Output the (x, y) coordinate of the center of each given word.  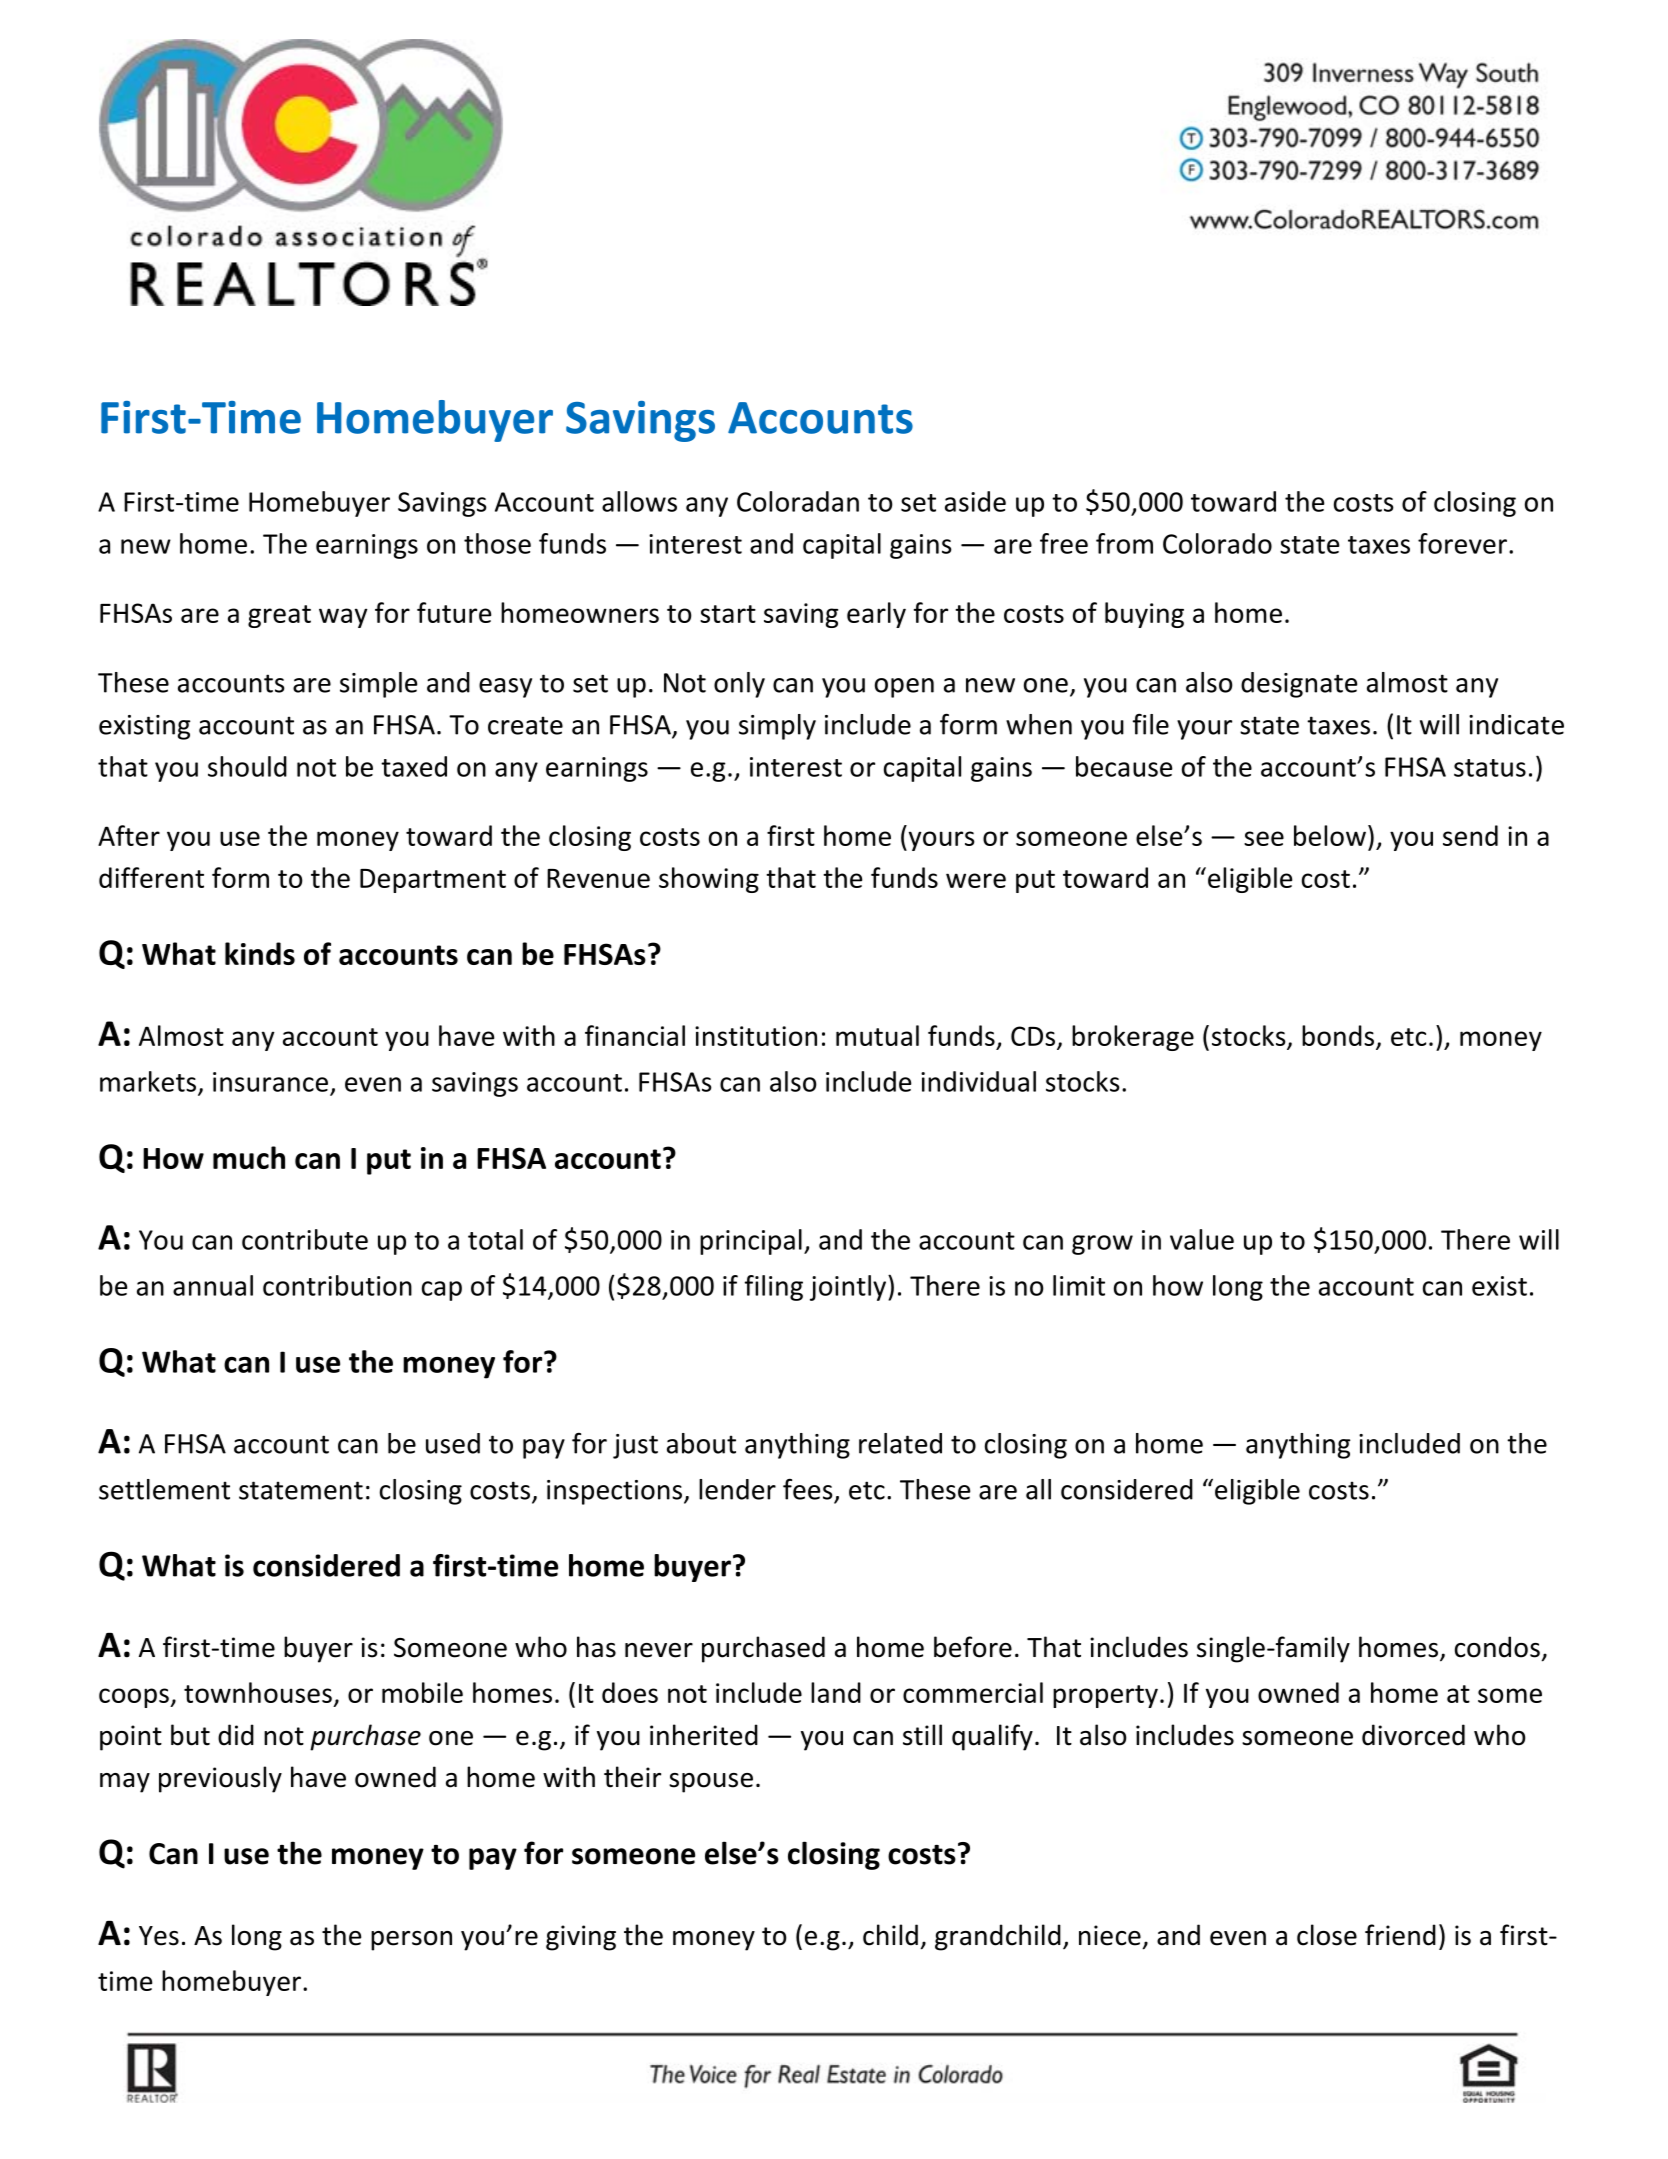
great (279, 616)
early (876, 615)
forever (1462, 543)
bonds (1338, 1035)
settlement (164, 1489)
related (900, 1443)
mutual (877, 1035)
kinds (260, 953)
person (411, 1941)
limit (1079, 1285)
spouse (711, 1783)
